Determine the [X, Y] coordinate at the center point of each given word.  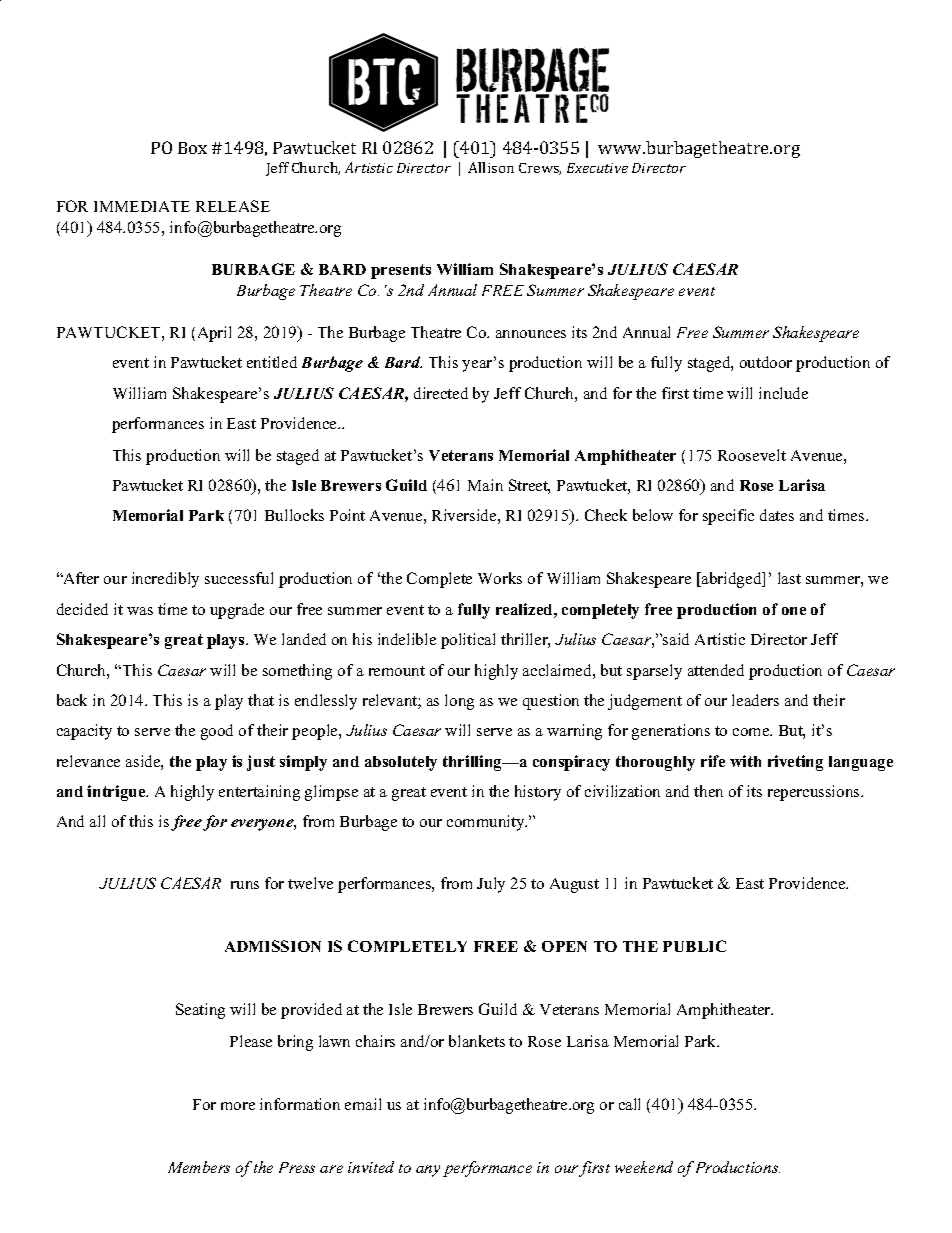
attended [716, 670]
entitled [272, 362]
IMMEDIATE [142, 206]
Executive [597, 168]
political [468, 641]
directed [441, 393]
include [783, 393]
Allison [491, 167]
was [140, 611]
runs [245, 885]
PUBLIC [694, 946]
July [491, 885]
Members [199, 1167]
